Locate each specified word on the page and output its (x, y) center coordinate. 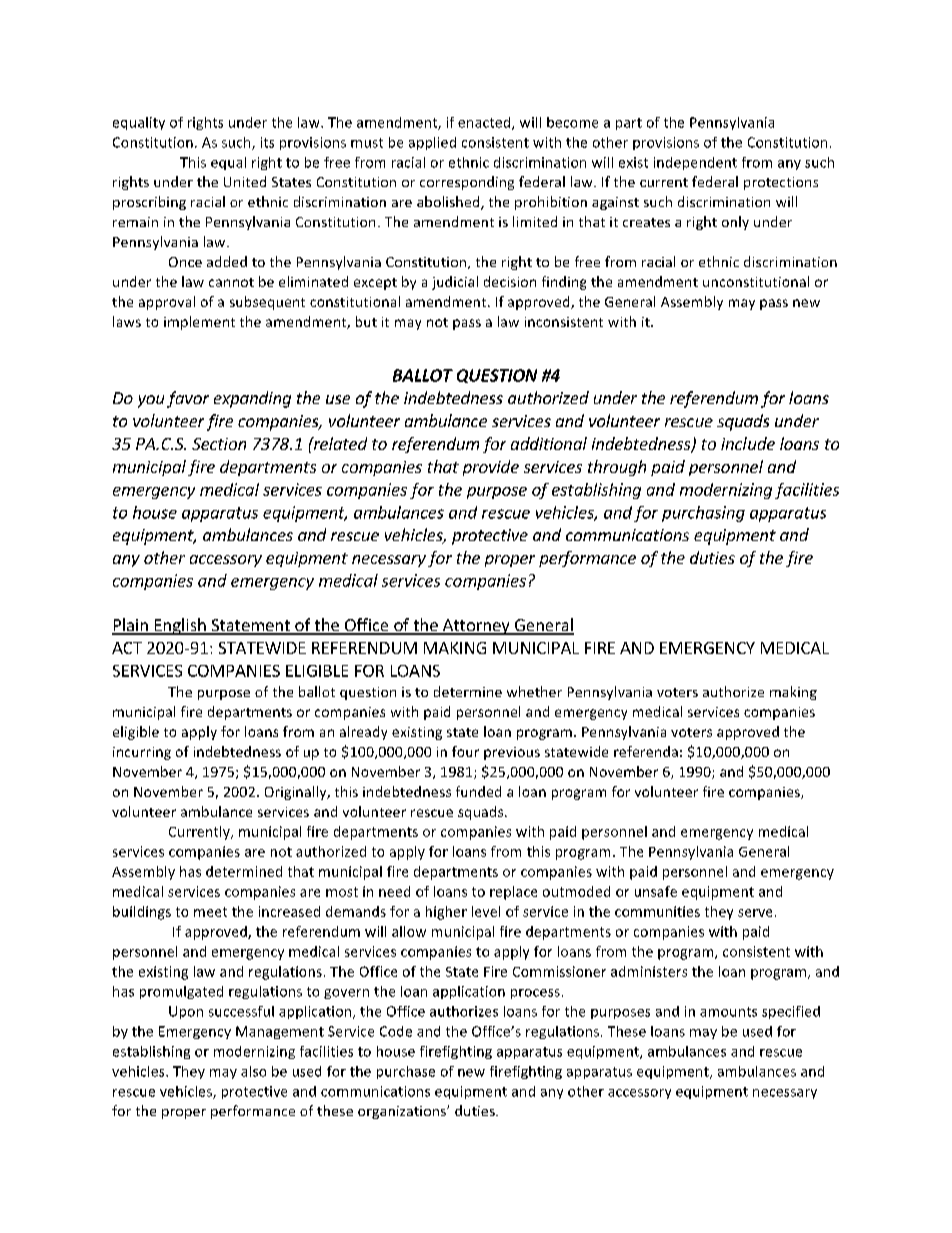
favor (188, 399)
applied (432, 143)
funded (478, 791)
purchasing (703, 514)
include (748, 443)
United (245, 181)
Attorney (476, 627)
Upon (186, 1012)
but (366, 321)
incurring (142, 753)
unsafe (656, 891)
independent (695, 163)
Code (396, 1031)
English (180, 626)
